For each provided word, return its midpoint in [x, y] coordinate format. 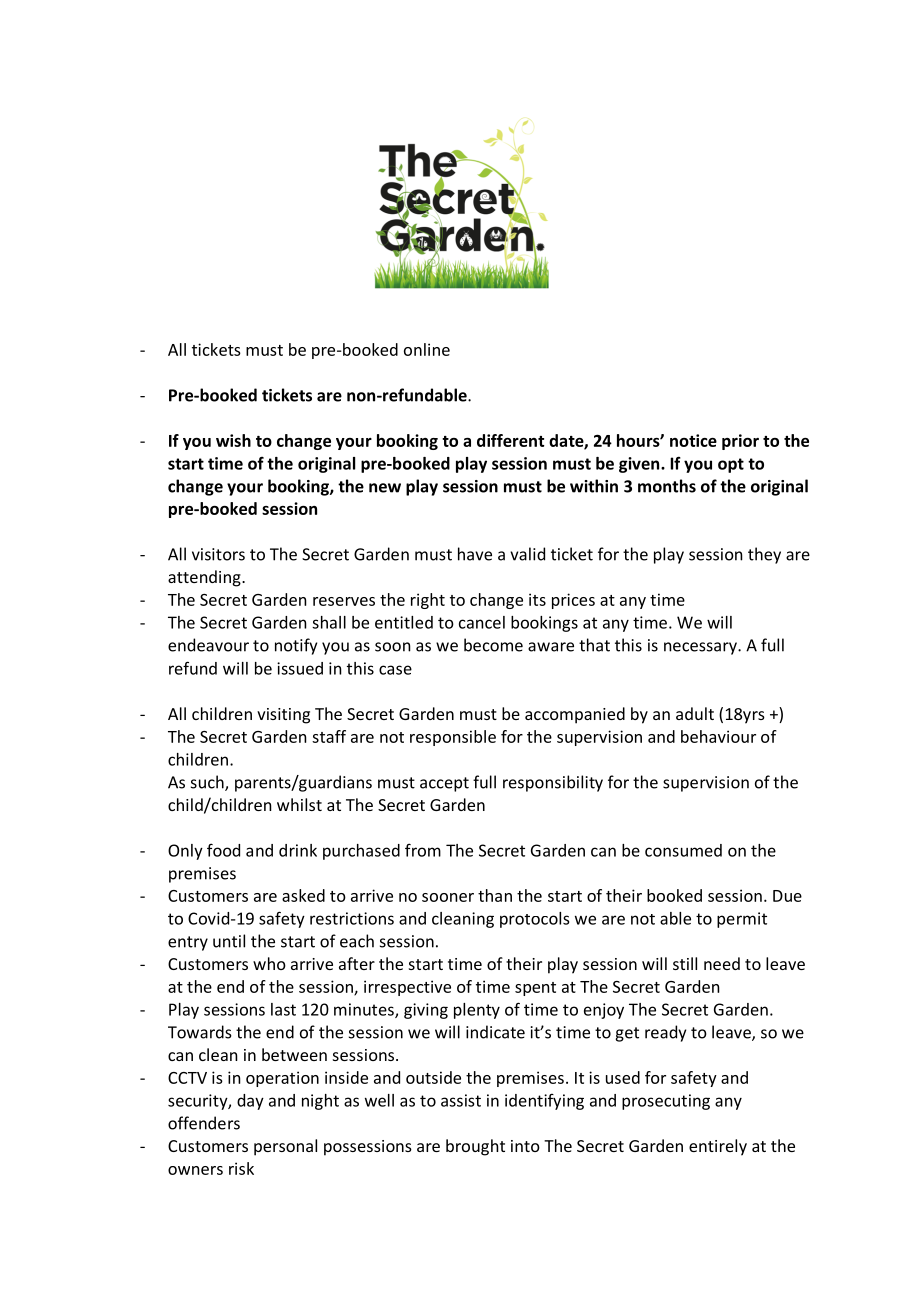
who [269, 963]
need [722, 963]
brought [475, 1147]
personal [285, 1147]
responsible [453, 738]
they [764, 555]
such [208, 783]
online [427, 349]
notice [693, 440]
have [475, 554]
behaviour [718, 736]
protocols [534, 920]
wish [233, 440]
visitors [218, 554]
